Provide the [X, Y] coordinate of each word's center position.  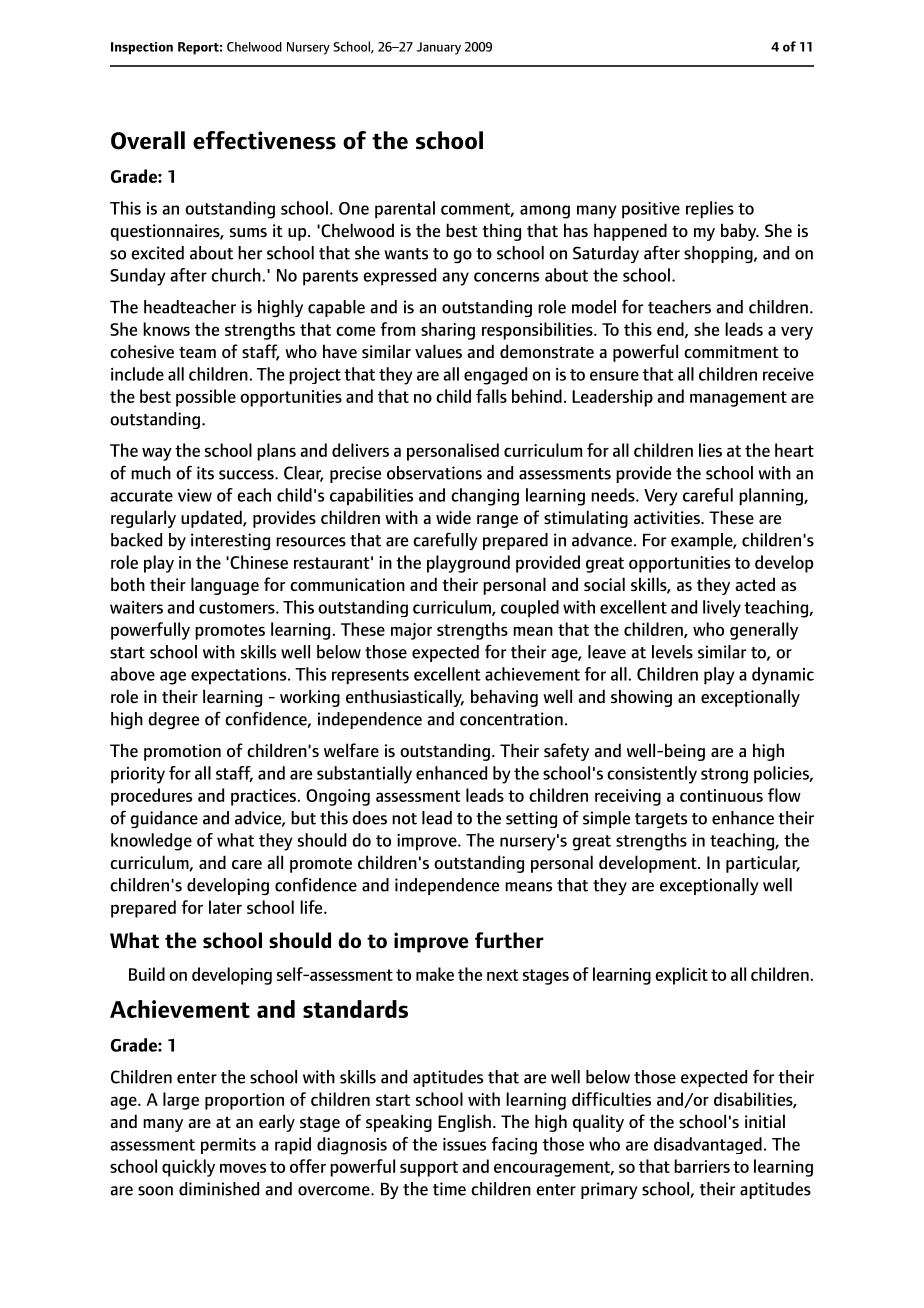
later [225, 907]
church [237, 275]
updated [212, 519]
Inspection [142, 48]
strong [724, 776]
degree [173, 720]
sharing [448, 331]
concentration [511, 719]
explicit [681, 976]
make [435, 974]
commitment [731, 351]
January [439, 48]
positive [651, 210]
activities [668, 517]
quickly [188, 1168]
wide [453, 517]
